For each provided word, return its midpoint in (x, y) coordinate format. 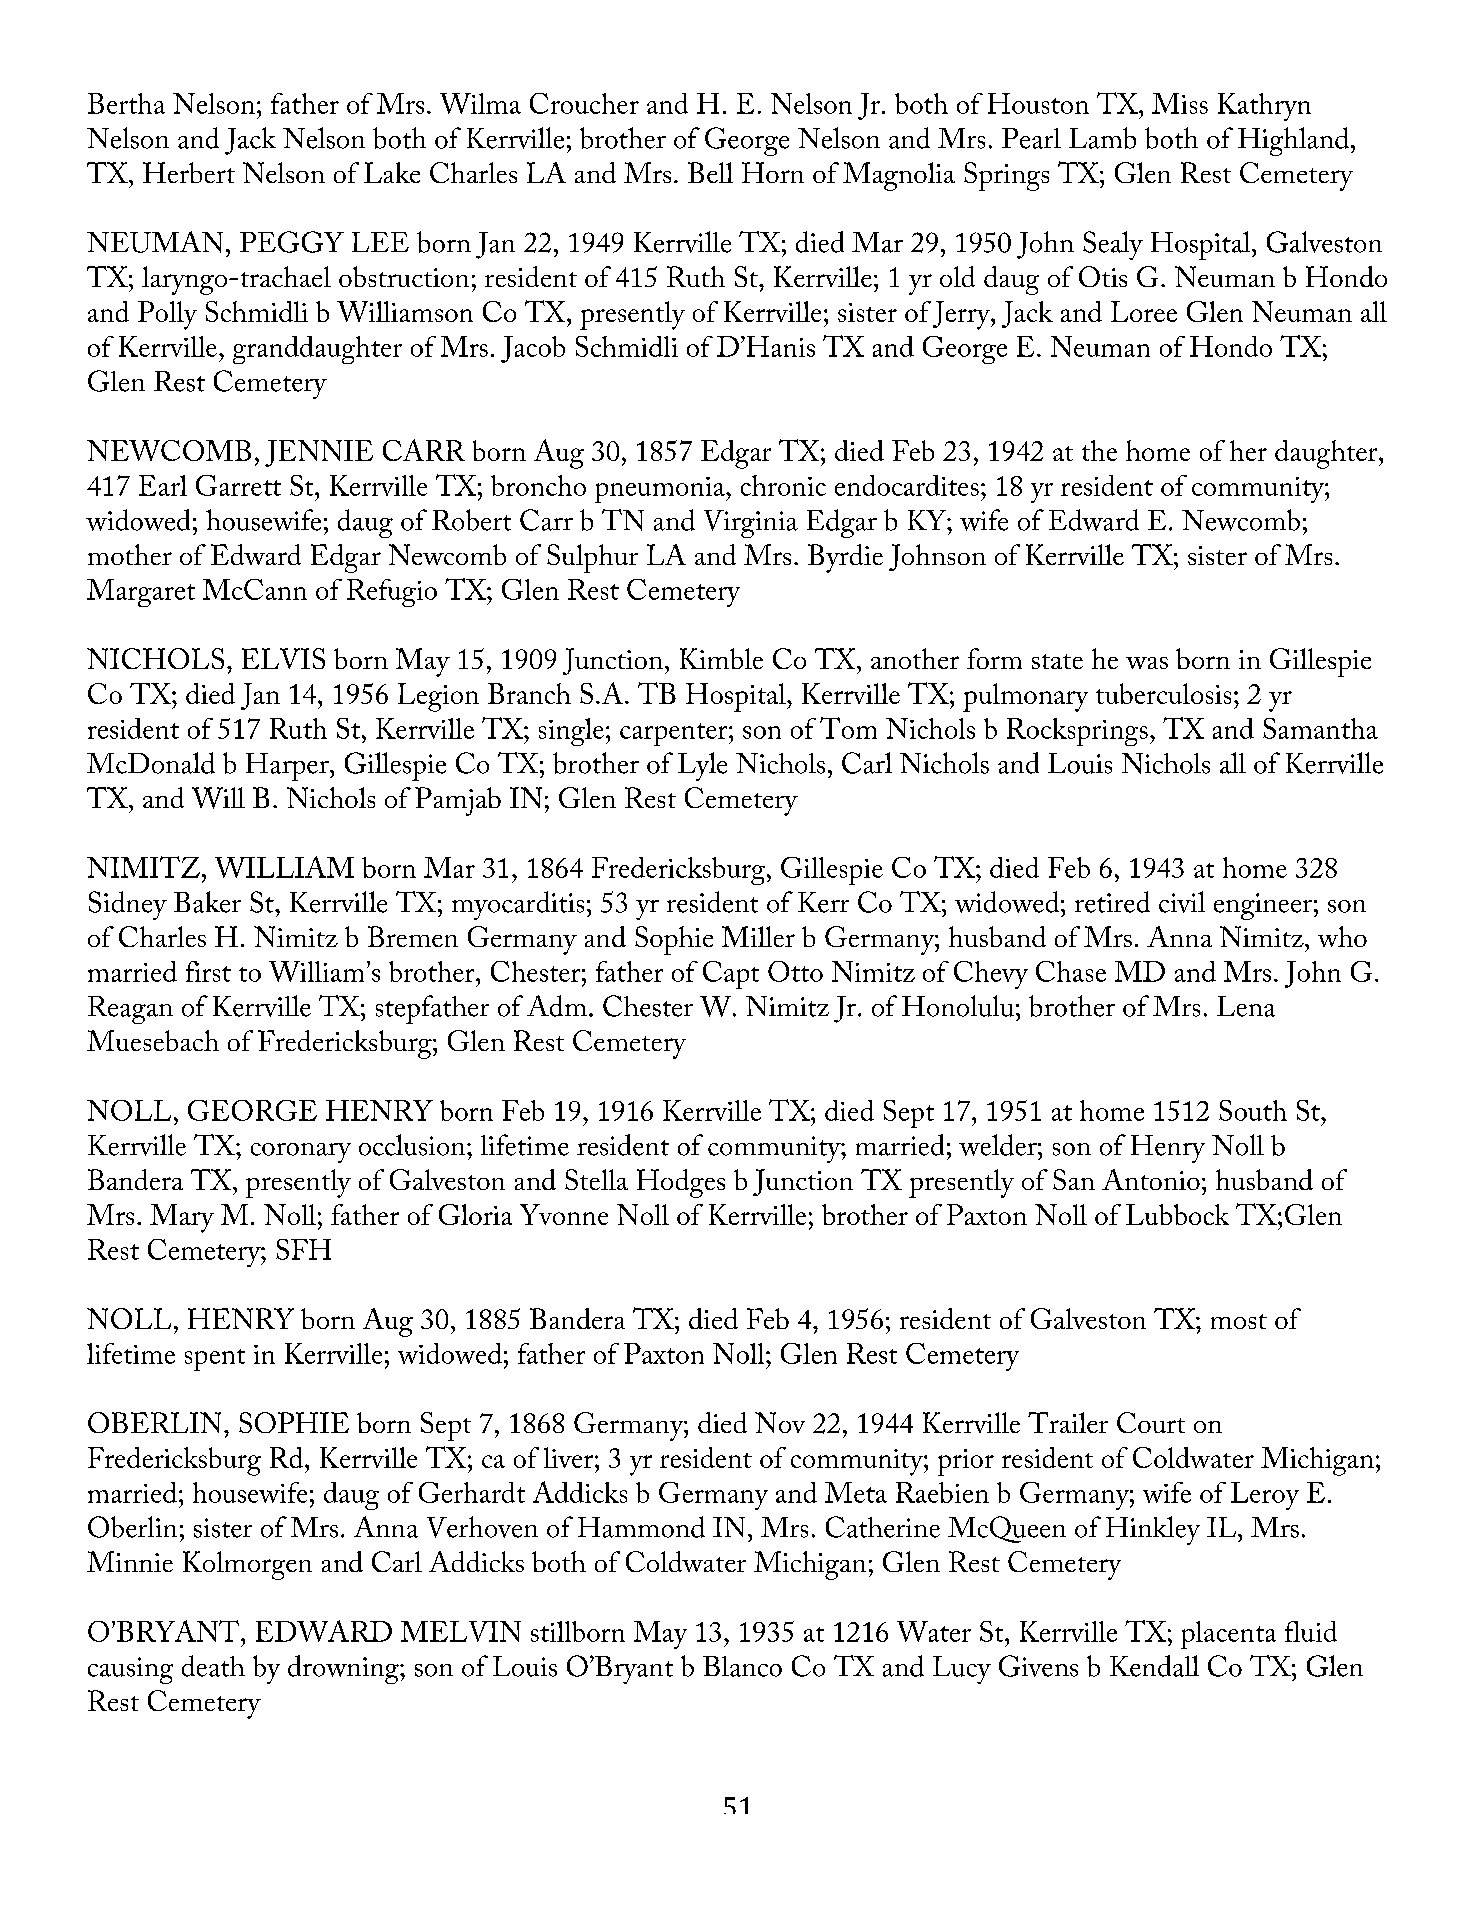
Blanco (742, 1666)
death (213, 1666)
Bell (710, 172)
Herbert (189, 172)
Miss (1180, 103)
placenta (1228, 1635)
